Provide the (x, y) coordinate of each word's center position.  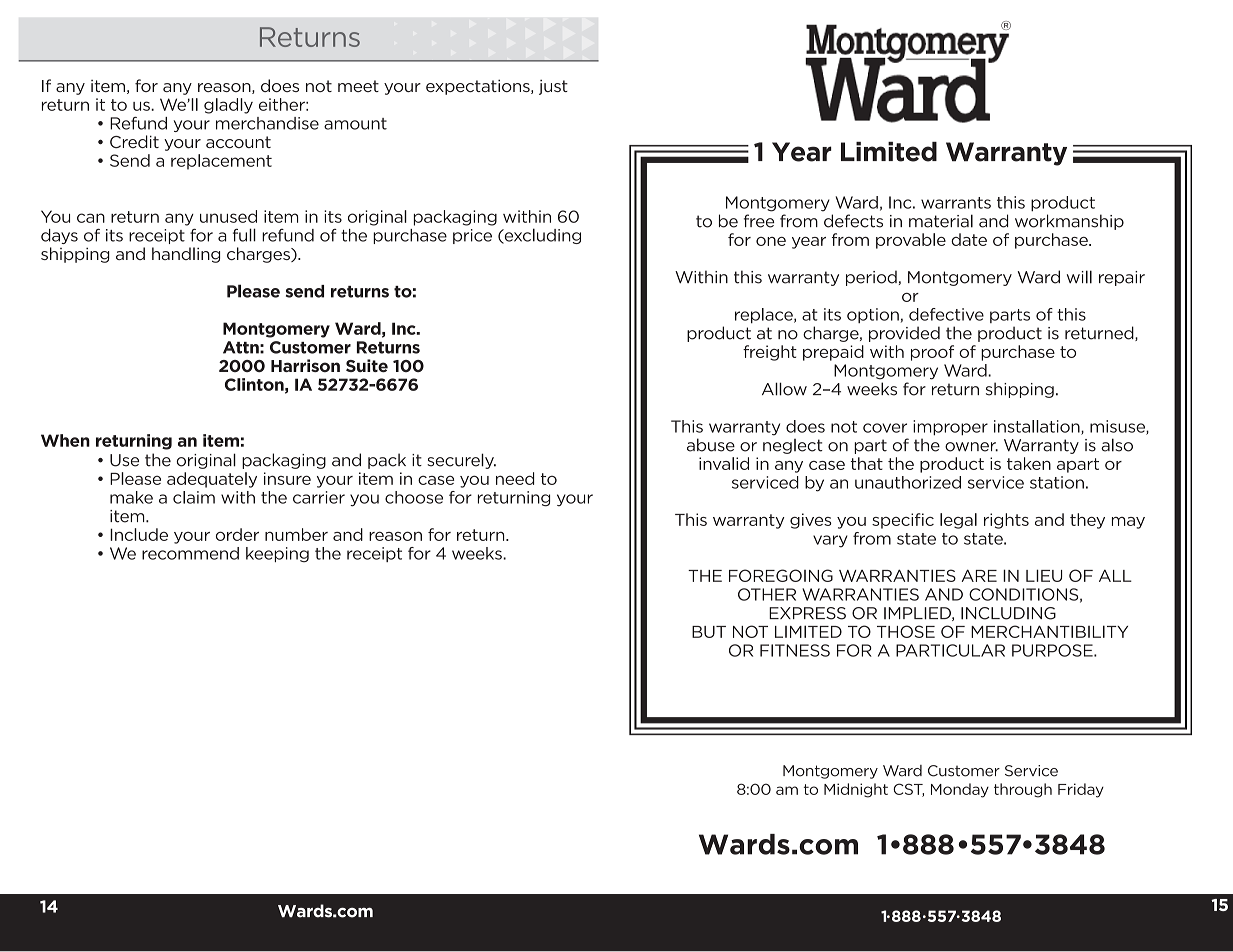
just (553, 87)
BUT (709, 632)
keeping (277, 554)
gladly (228, 106)
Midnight (856, 790)
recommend (190, 553)
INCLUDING (1008, 613)
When (65, 440)
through (1023, 790)
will (1079, 277)
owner (971, 447)
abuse (711, 445)
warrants (956, 203)
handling (186, 255)
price (472, 236)
